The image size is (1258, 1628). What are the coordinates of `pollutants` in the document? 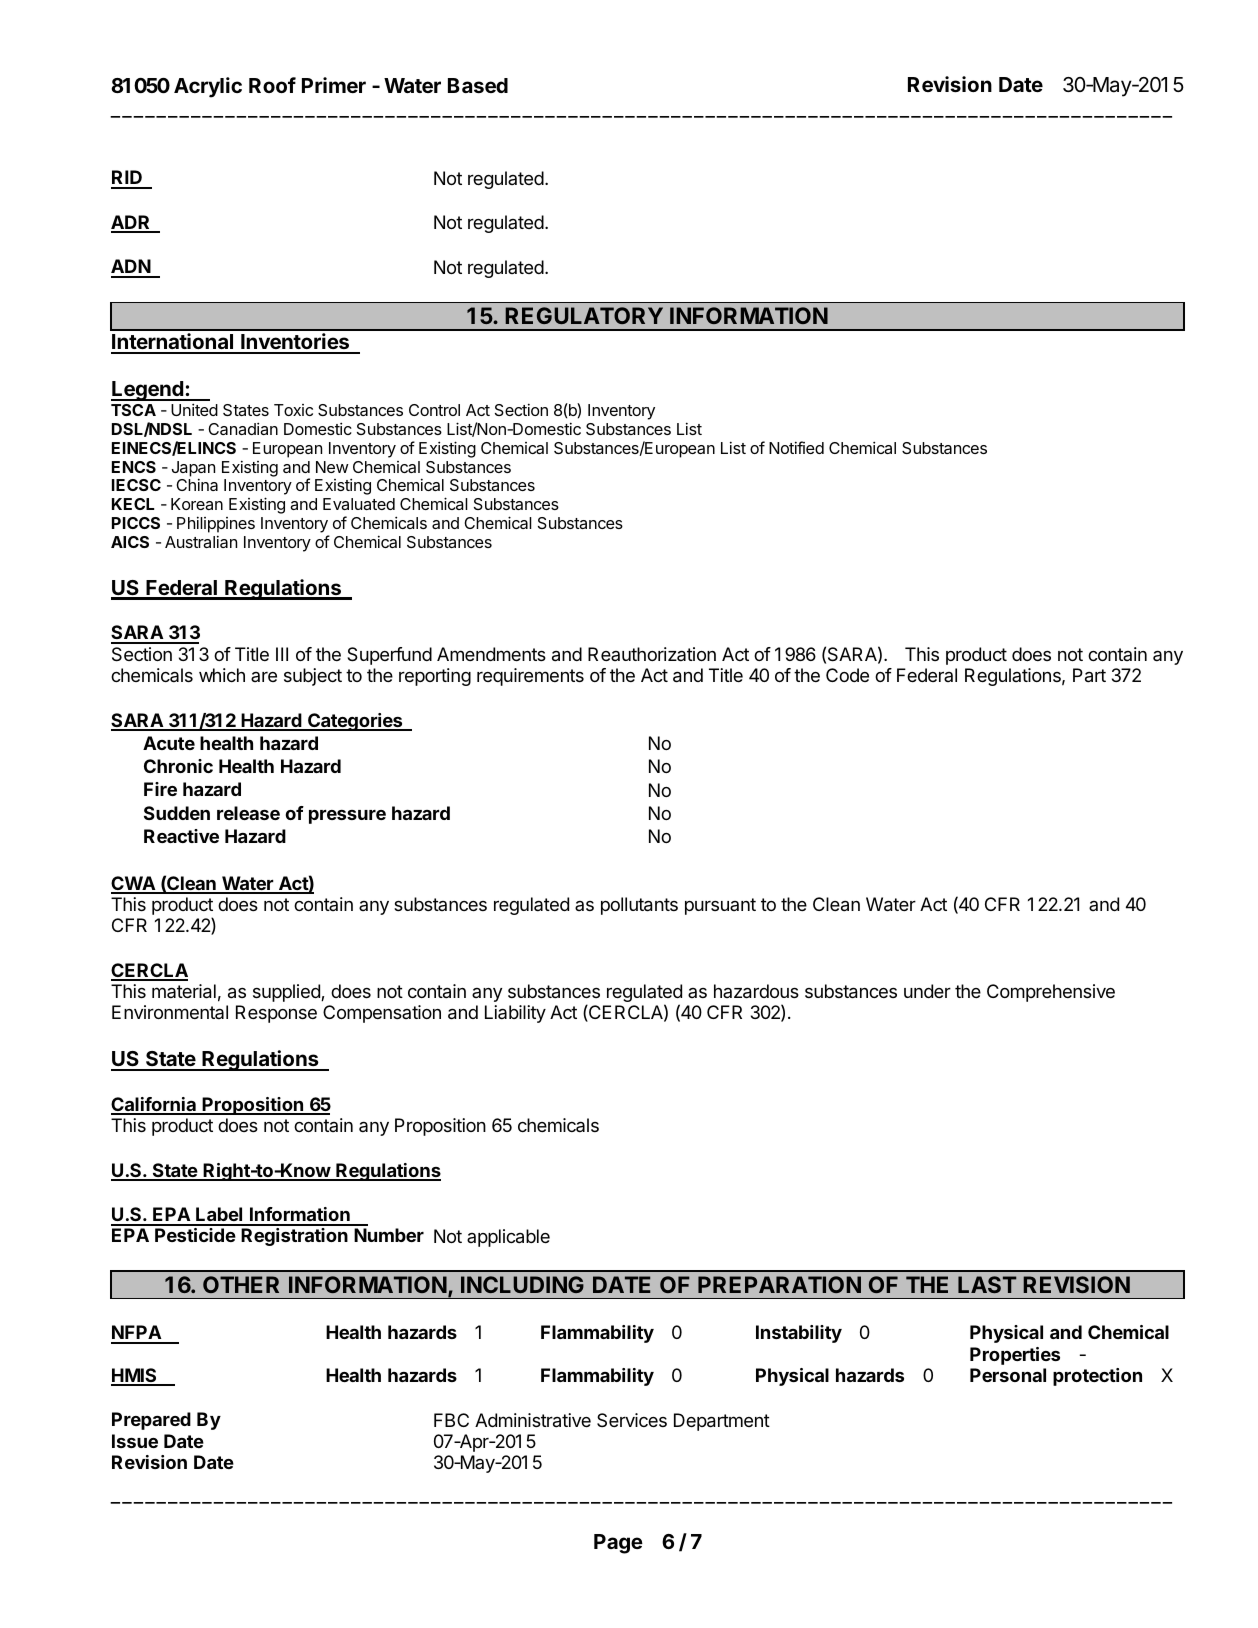 It's located at (639, 906).
